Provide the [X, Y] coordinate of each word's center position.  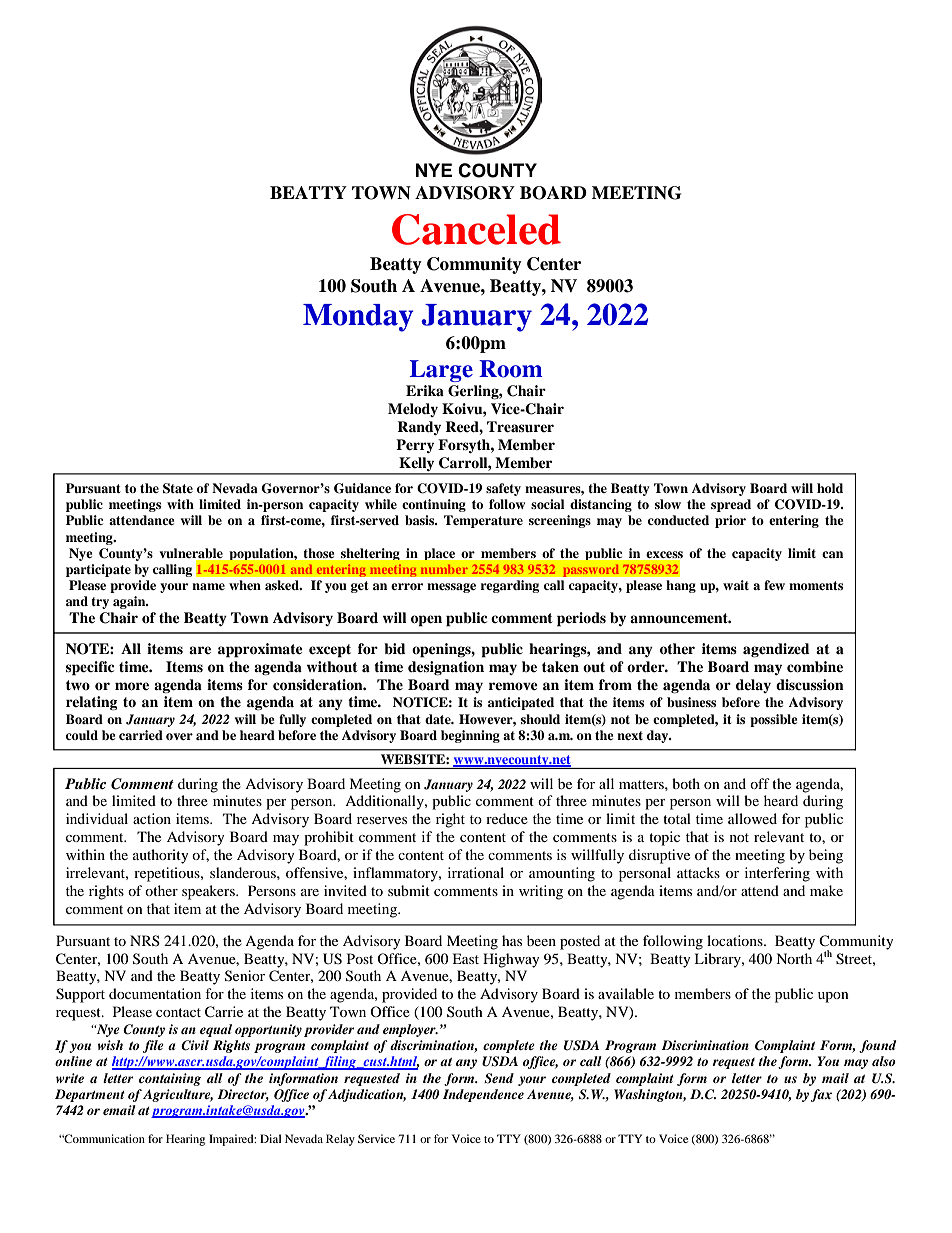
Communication [103, 1138]
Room [510, 369]
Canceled [476, 229]
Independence [483, 1095]
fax [821, 1095]
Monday [358, 318]
